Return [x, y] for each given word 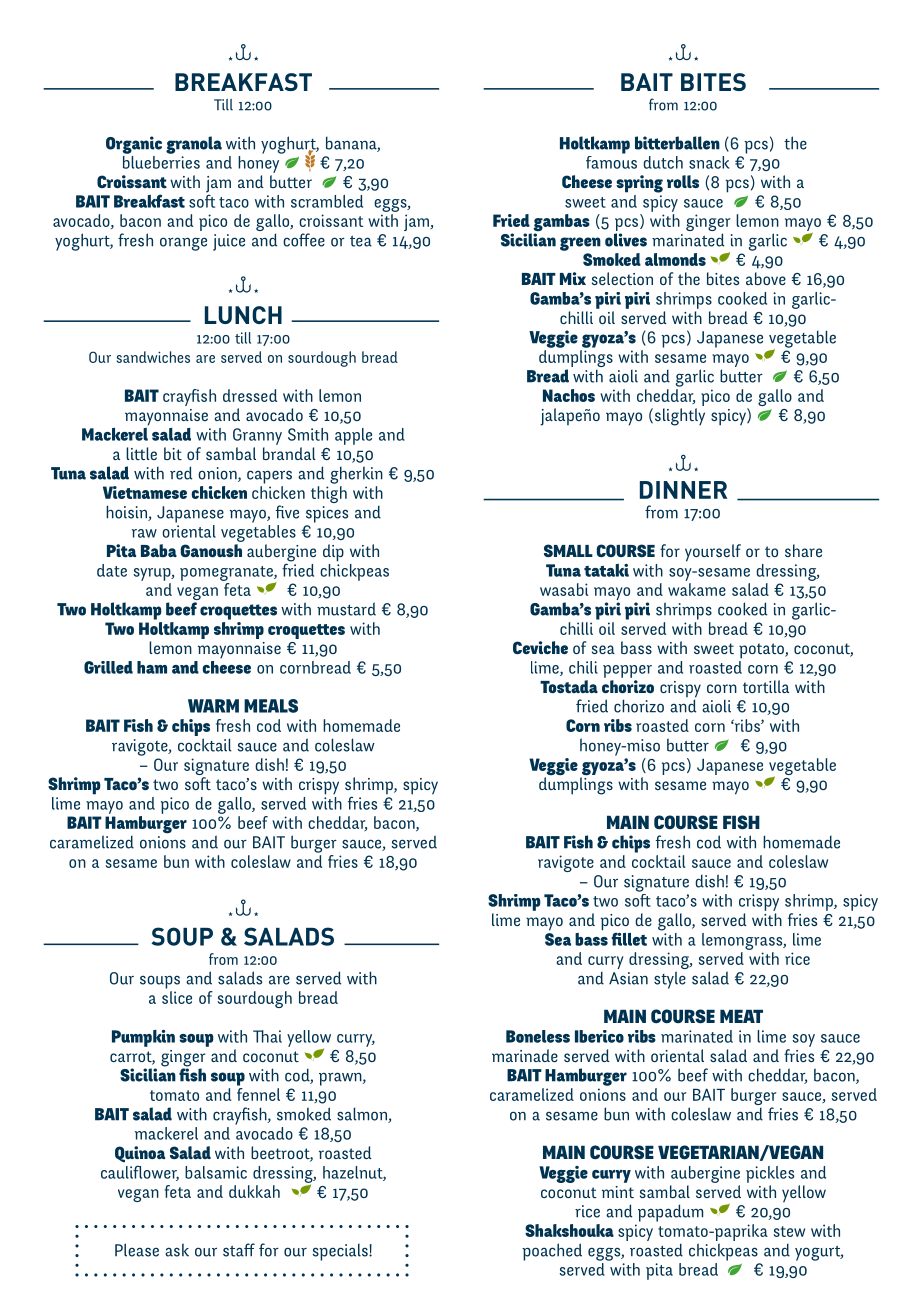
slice [177, 996]
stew [789, 1231]
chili [583, 667]
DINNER [683, 490]
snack [709, 162]
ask [177, 1250]
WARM [213, 706]
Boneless [538, 1036]
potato [762, 651]
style [670, 980]
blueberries [161, 161]
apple [353, 436]
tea [361, 241]
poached [552, 1252]
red [181, 473]
